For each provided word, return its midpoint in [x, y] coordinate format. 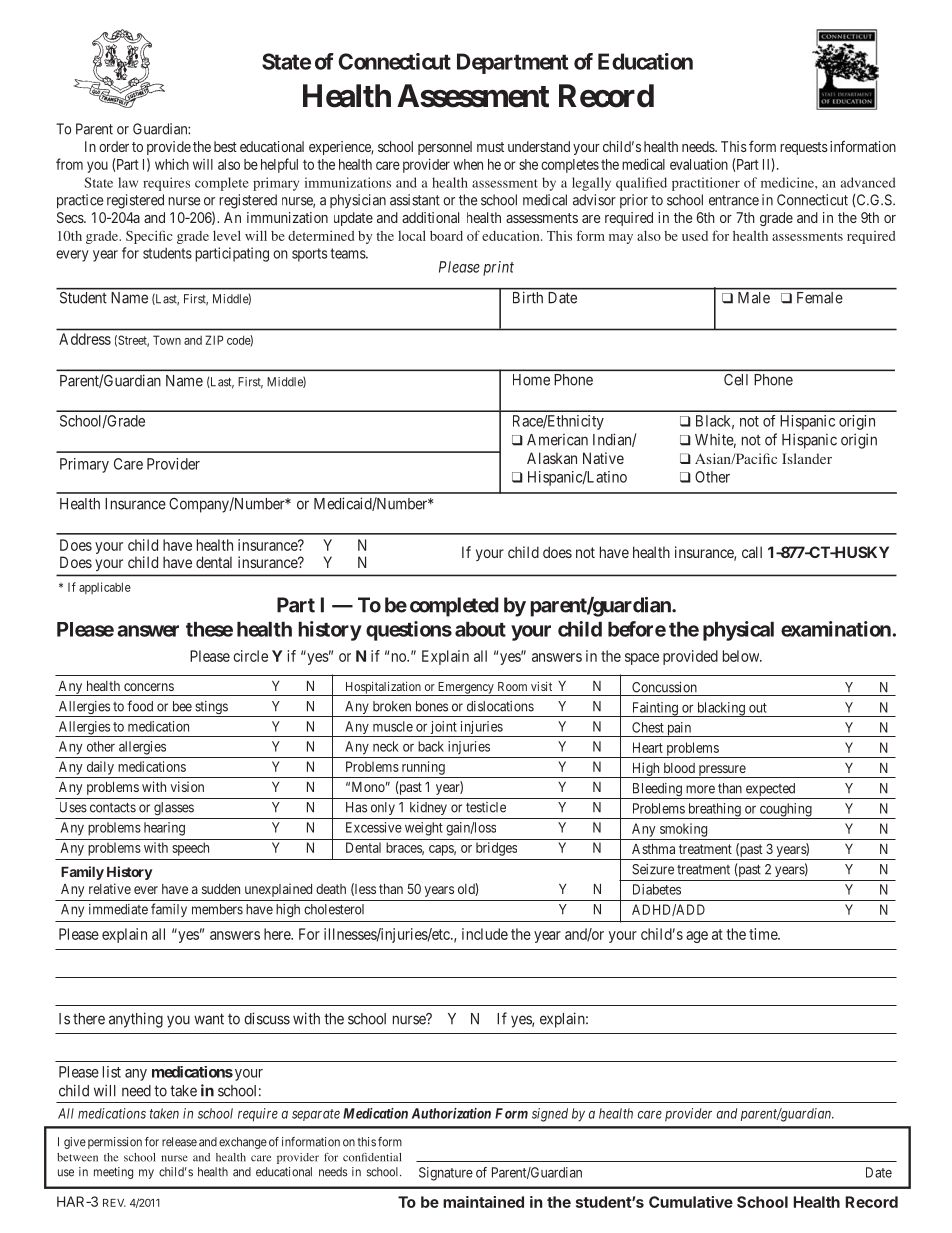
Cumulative [691, 1202]
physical [738, 631]
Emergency [466, 689]
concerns [149, 687]
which [172, 164]
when [468, 164]
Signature [446, 1174]
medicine [788, 182]
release [179, 1142]
